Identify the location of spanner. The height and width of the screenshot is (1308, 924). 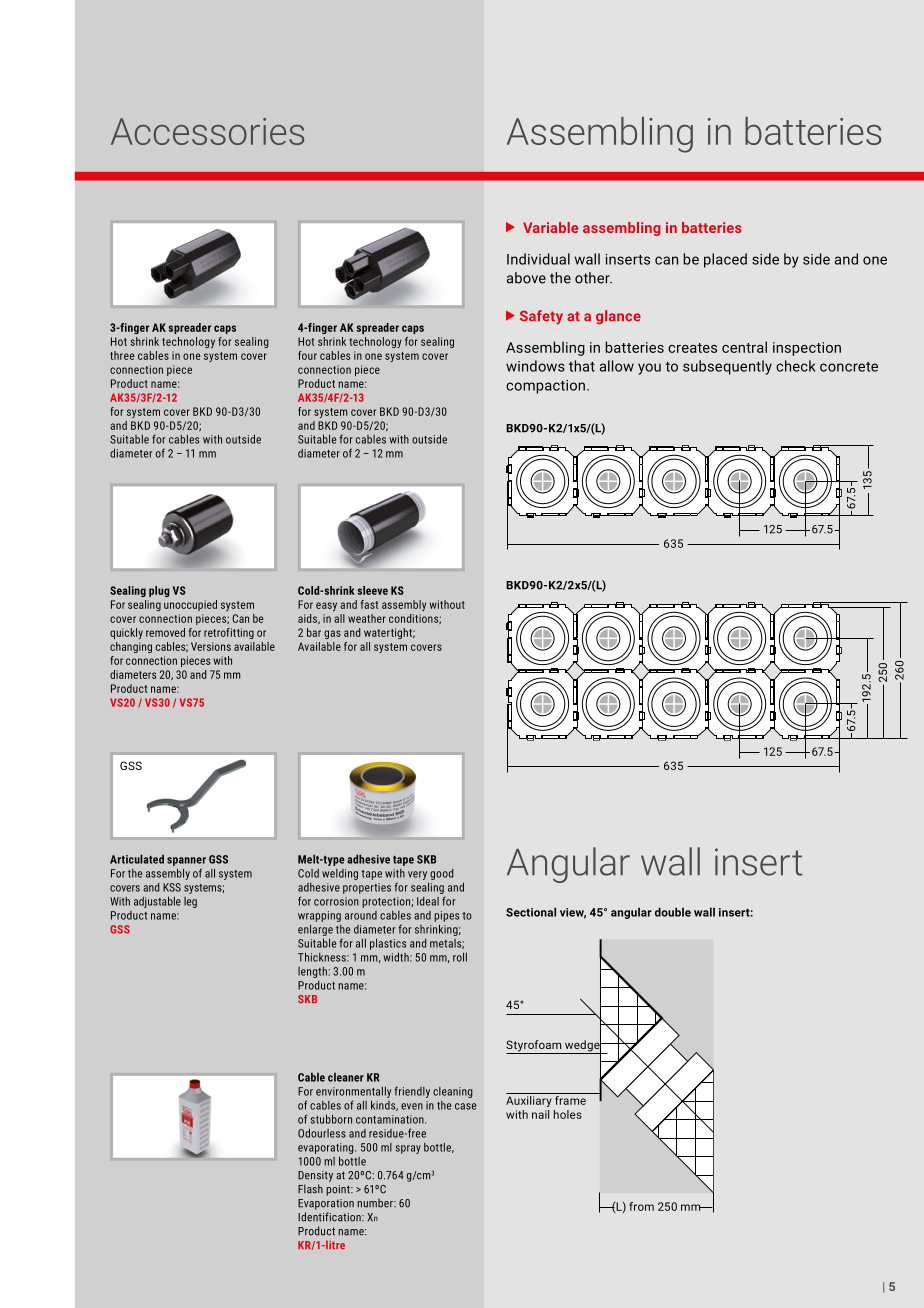
(186, 861).
